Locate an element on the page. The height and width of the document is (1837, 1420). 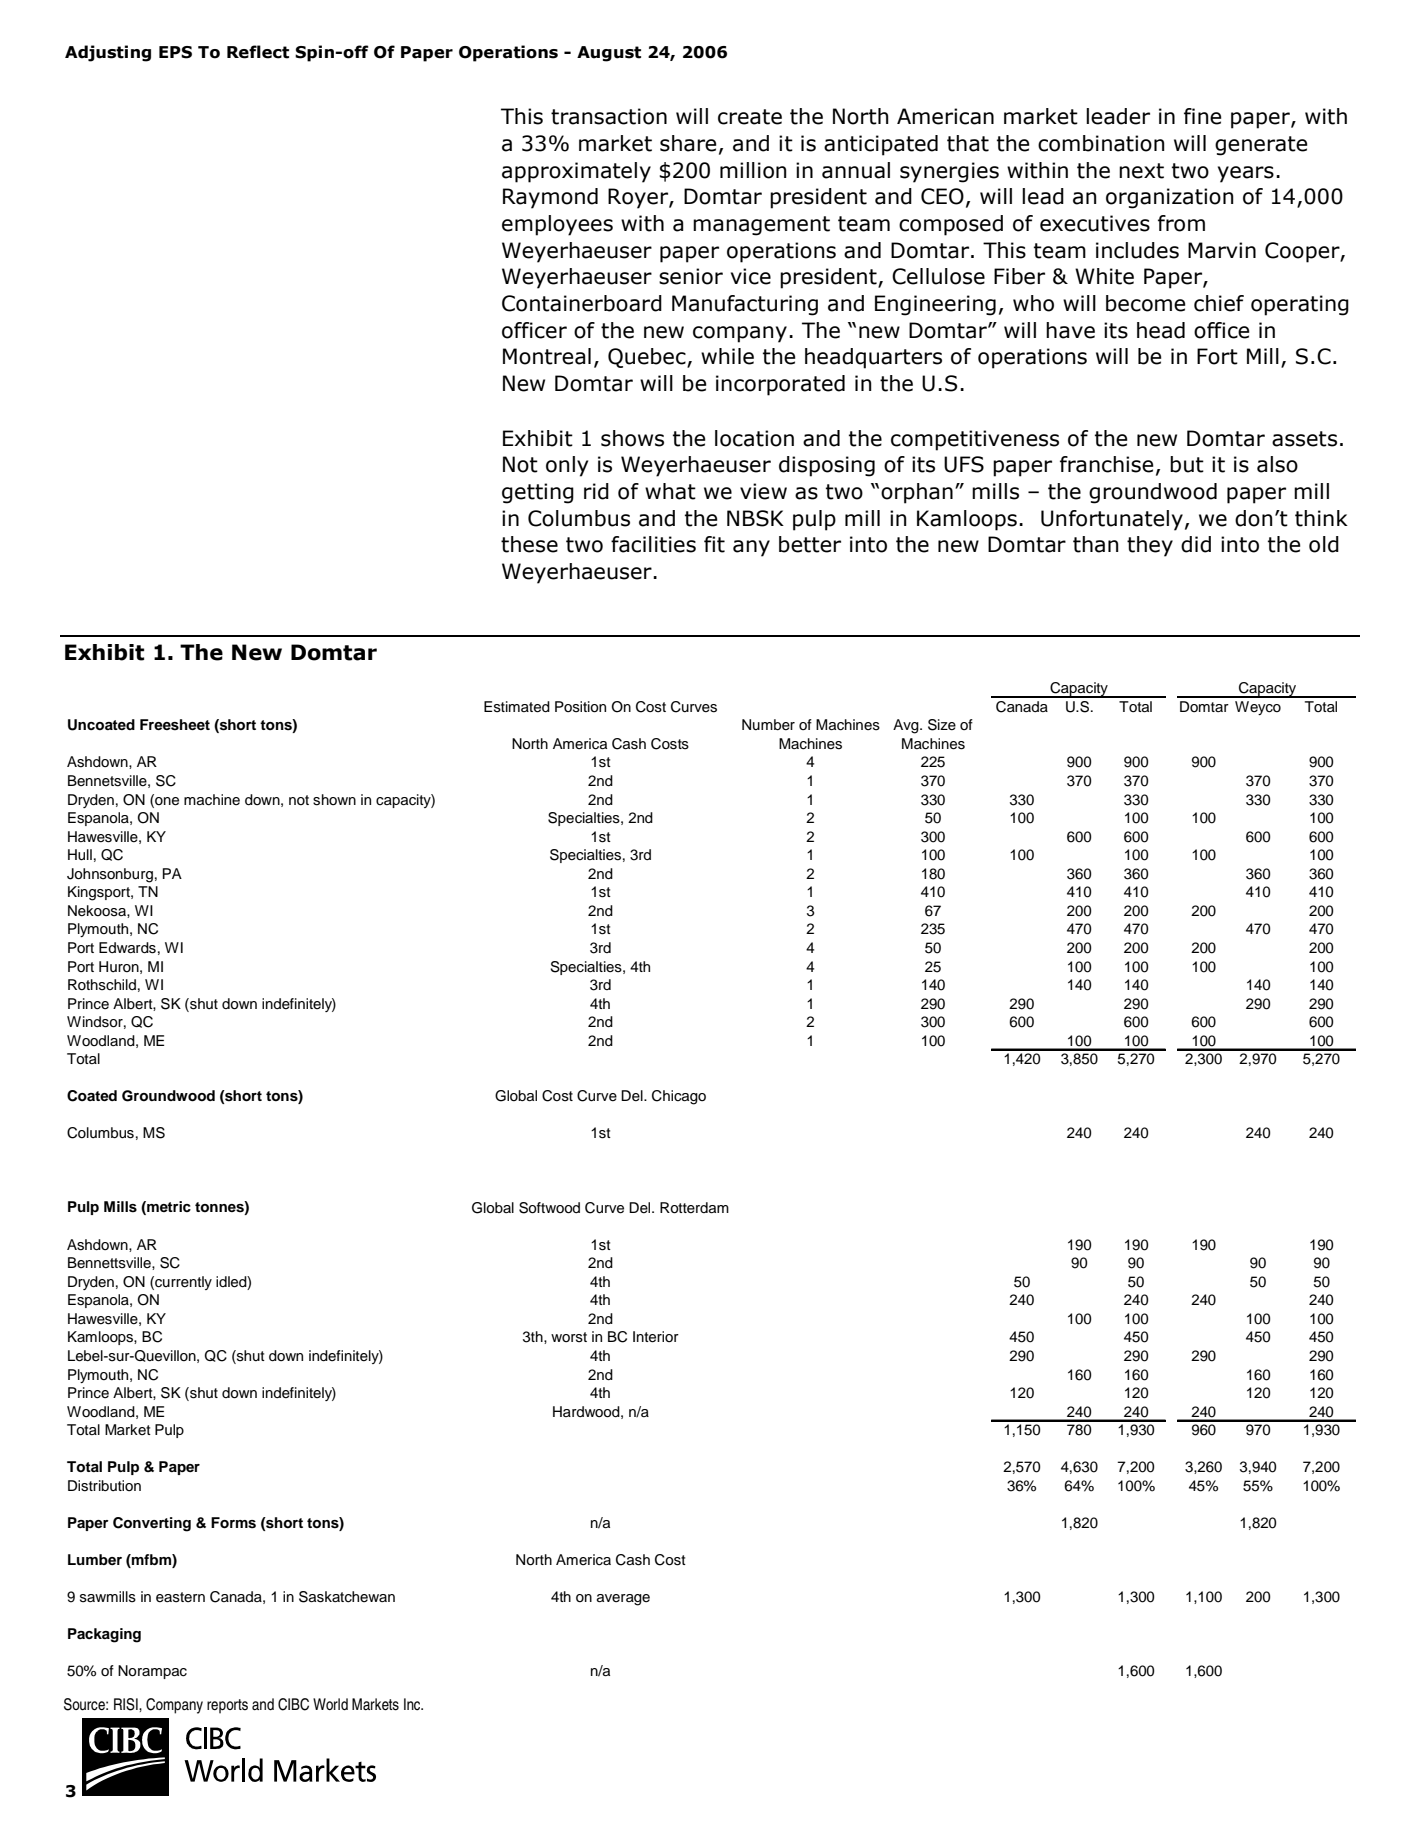
create is located at coordinates (750, 117).
